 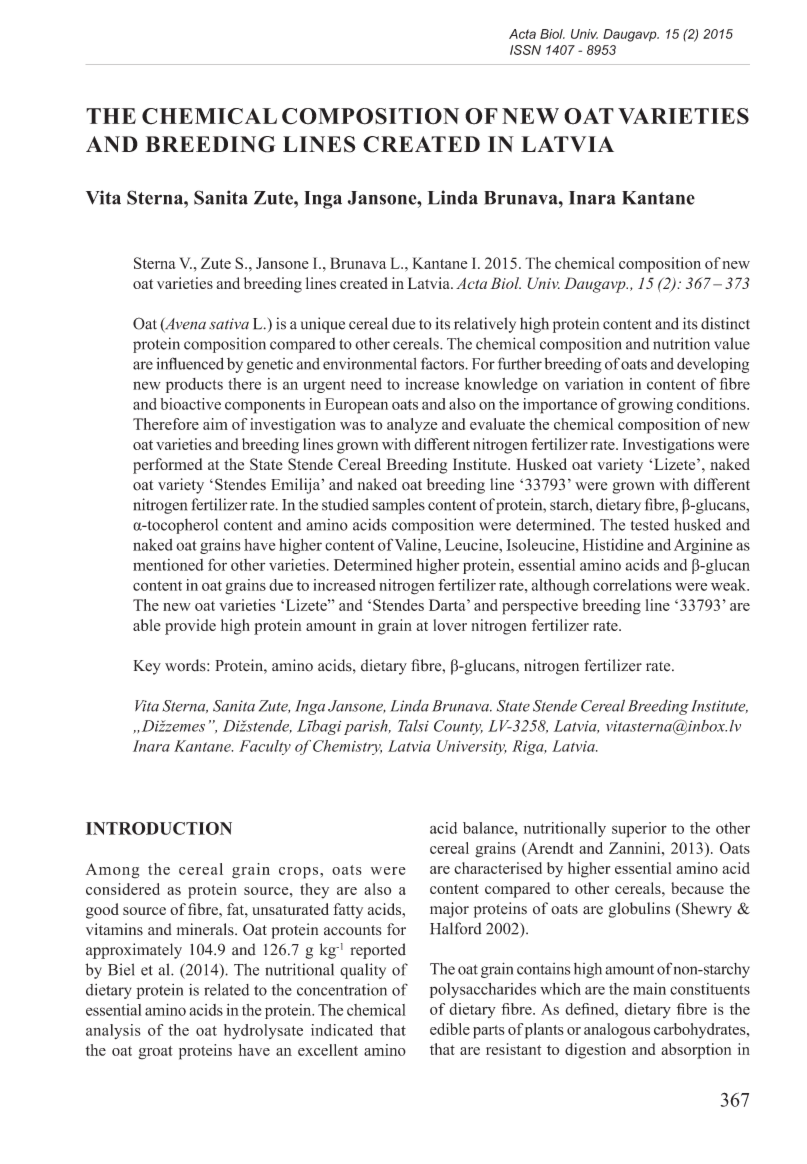 What do you see at coordinates (650, 524) in the page?
I see `tested` at bounding box center [650, 524].
